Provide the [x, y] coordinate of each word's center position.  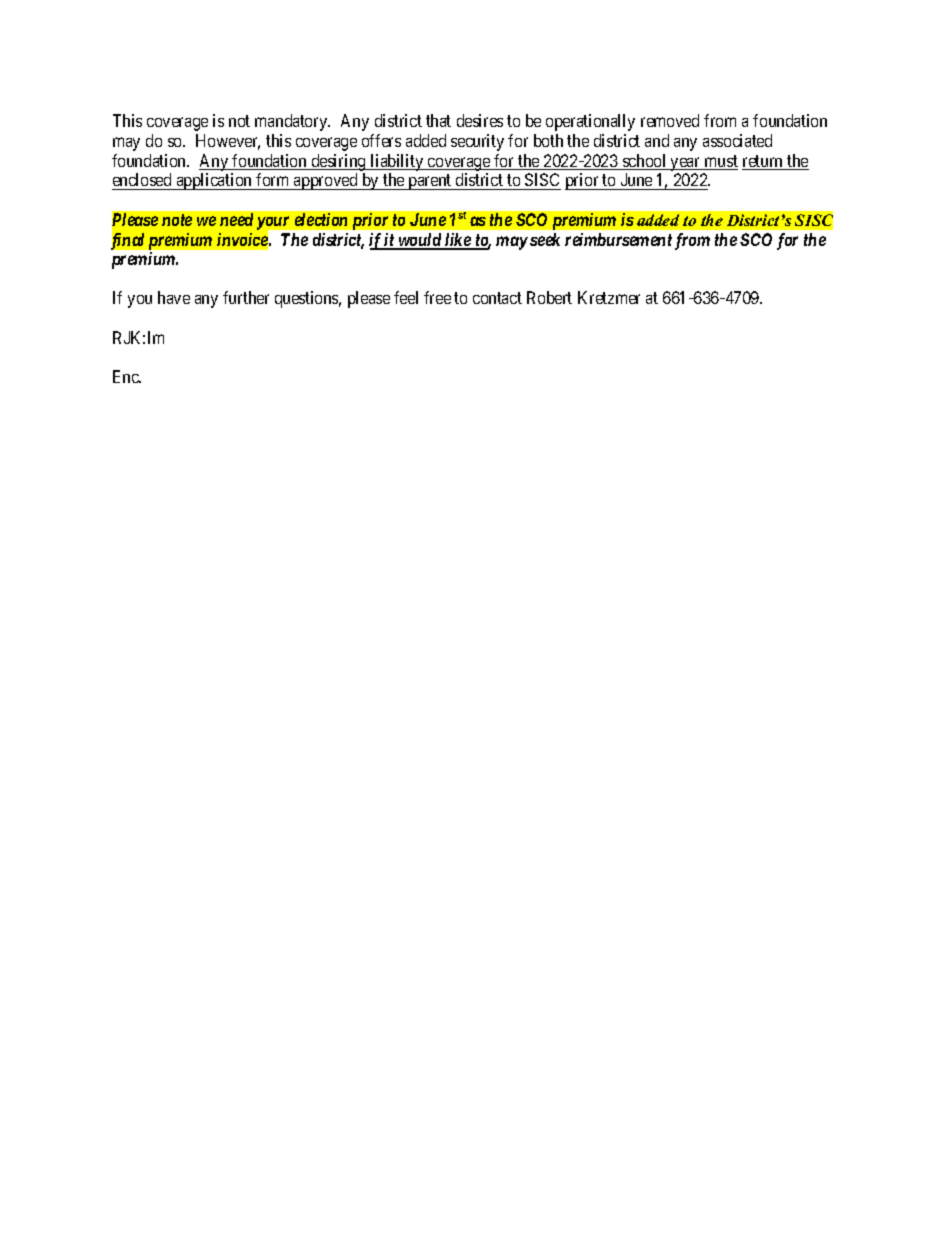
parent [430, 182]
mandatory [292, 122]
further [246, 297]
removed [670, 120]
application [214, 181]
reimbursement [618, 239]
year [686, 164]
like [458, 241]
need [236, 219]
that [438, 120]
